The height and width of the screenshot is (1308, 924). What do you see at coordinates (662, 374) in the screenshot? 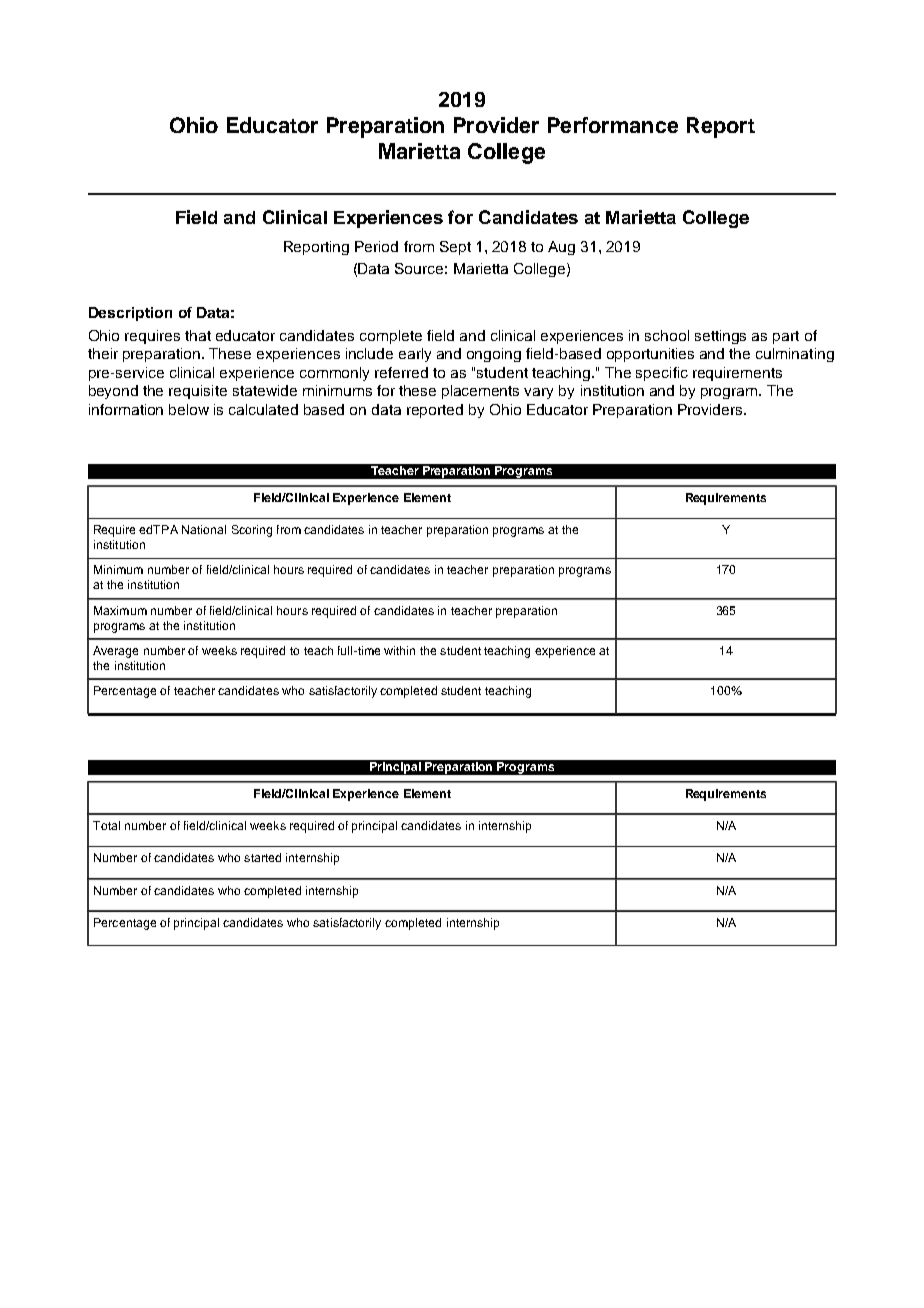
I see `specific` at bounding box center [662, 374].
